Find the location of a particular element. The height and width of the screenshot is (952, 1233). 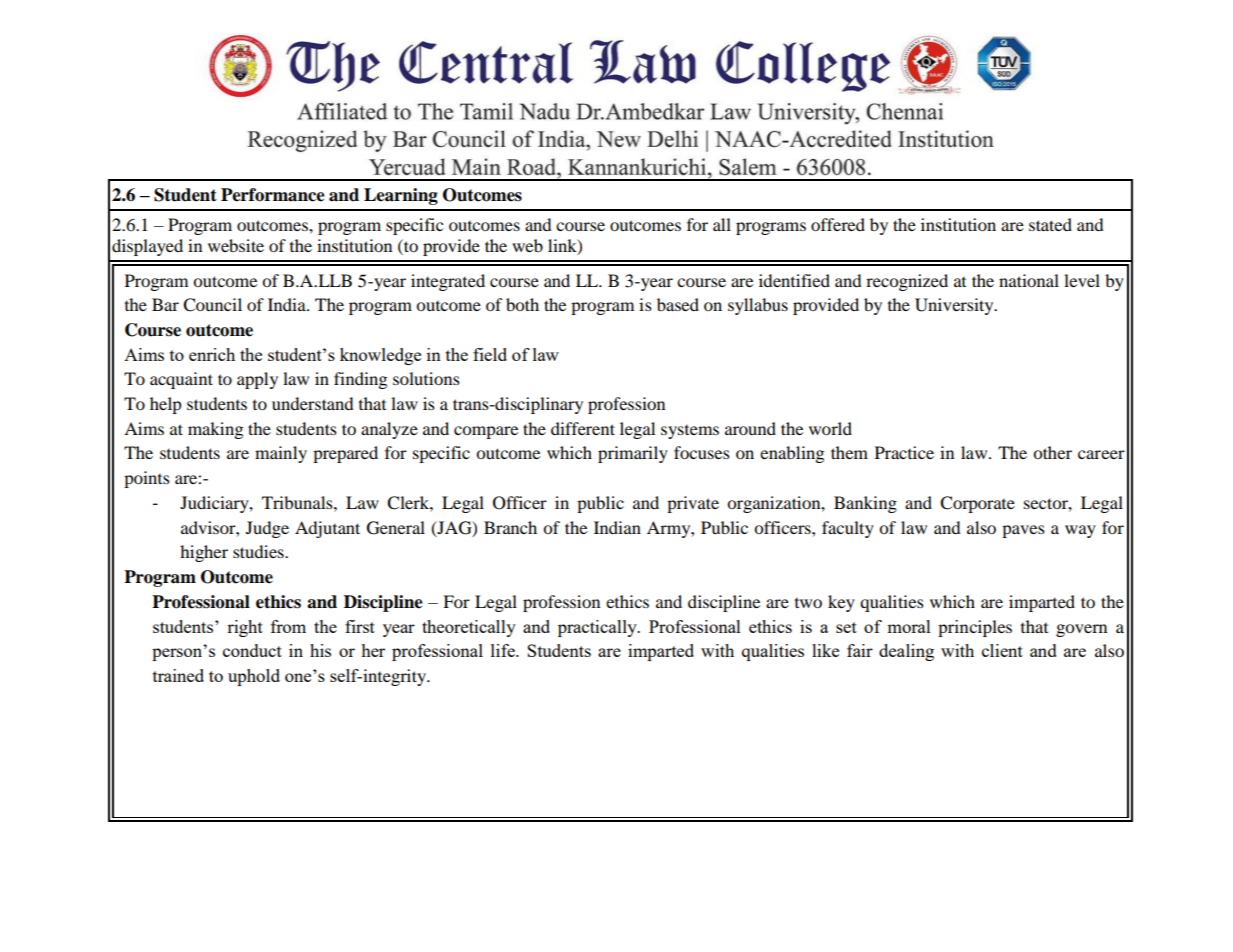

Council is located at coordinates (212, 305).
